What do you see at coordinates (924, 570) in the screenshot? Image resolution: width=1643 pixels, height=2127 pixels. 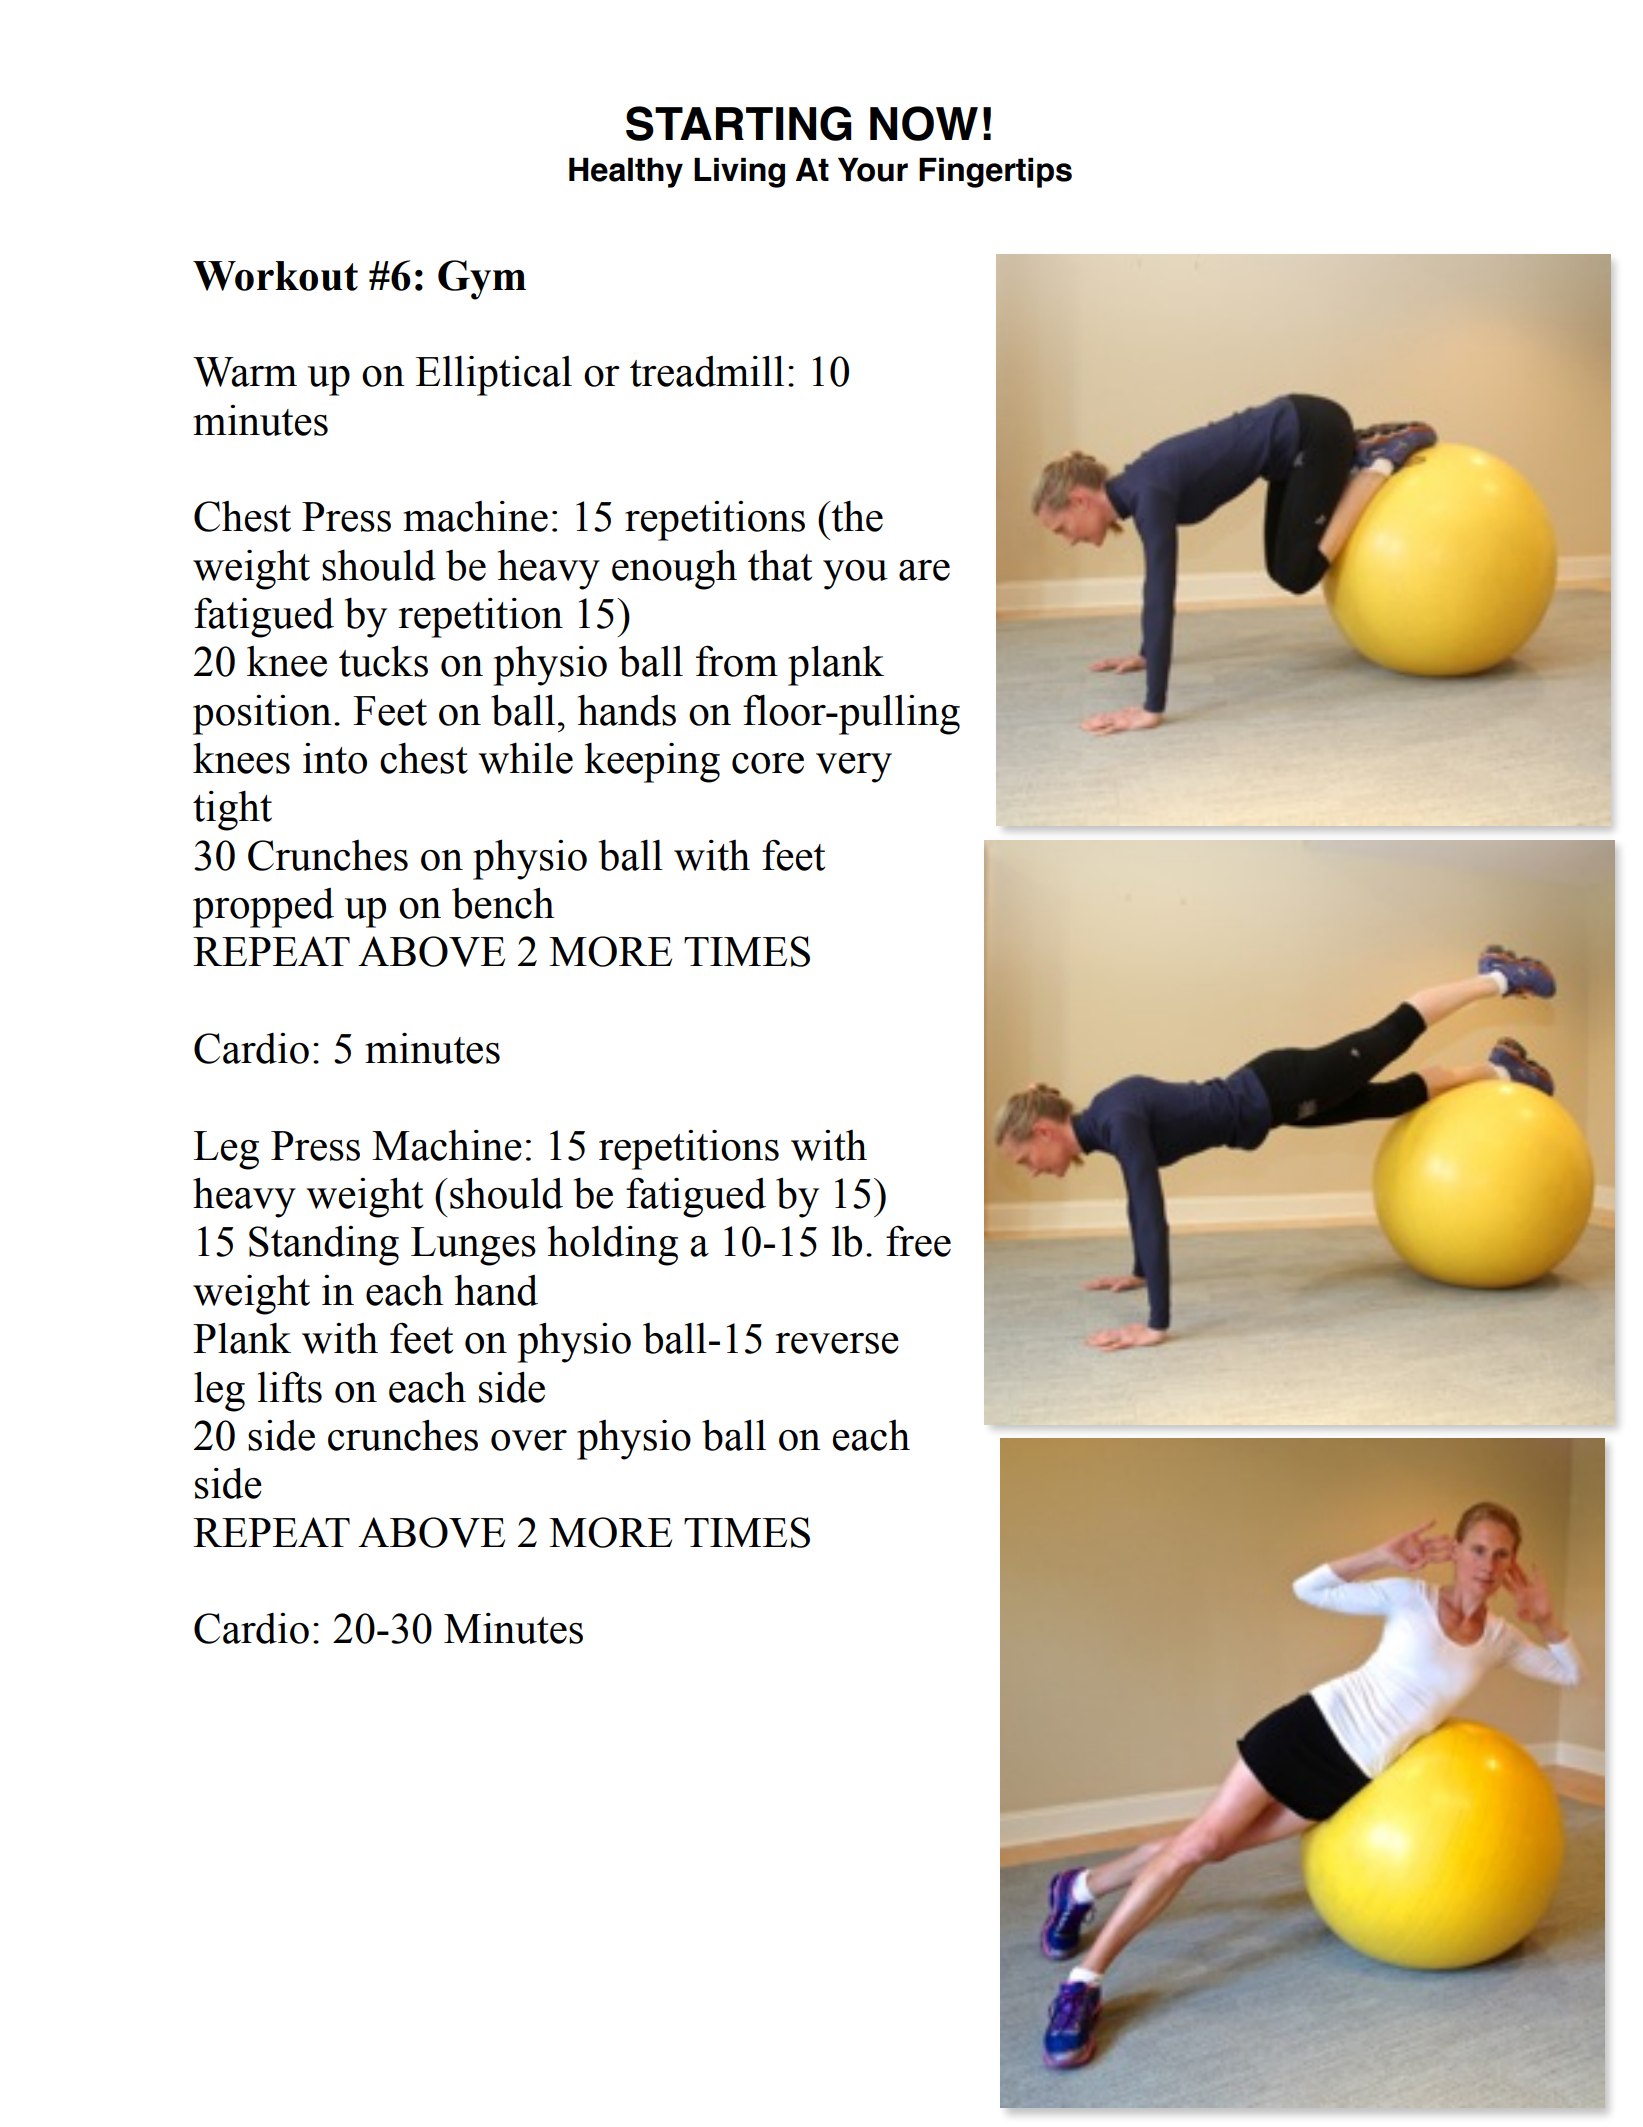 I see `are` at bounding box center [924, 570].
